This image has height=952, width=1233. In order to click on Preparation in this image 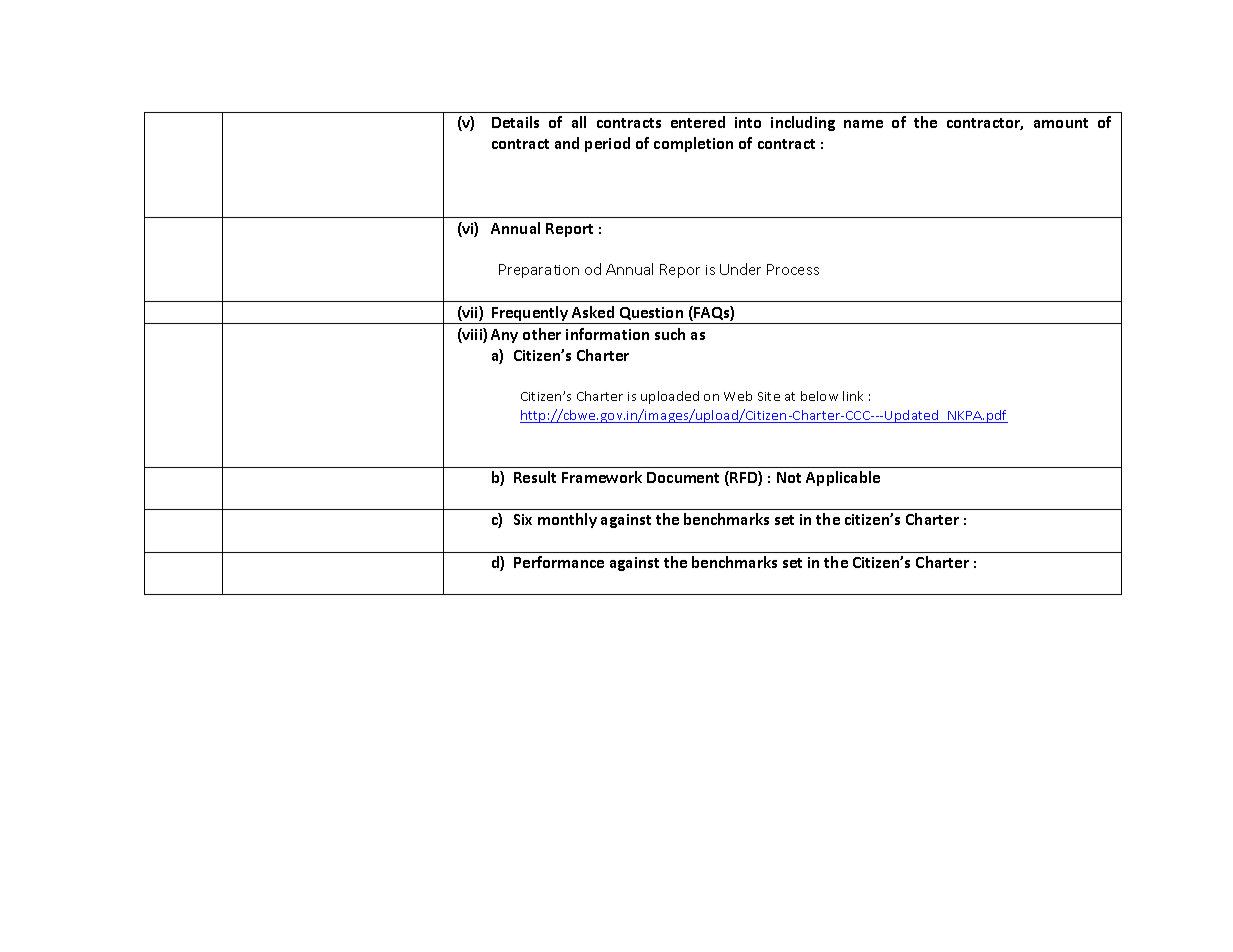, I will do `click(539, 271)`.
